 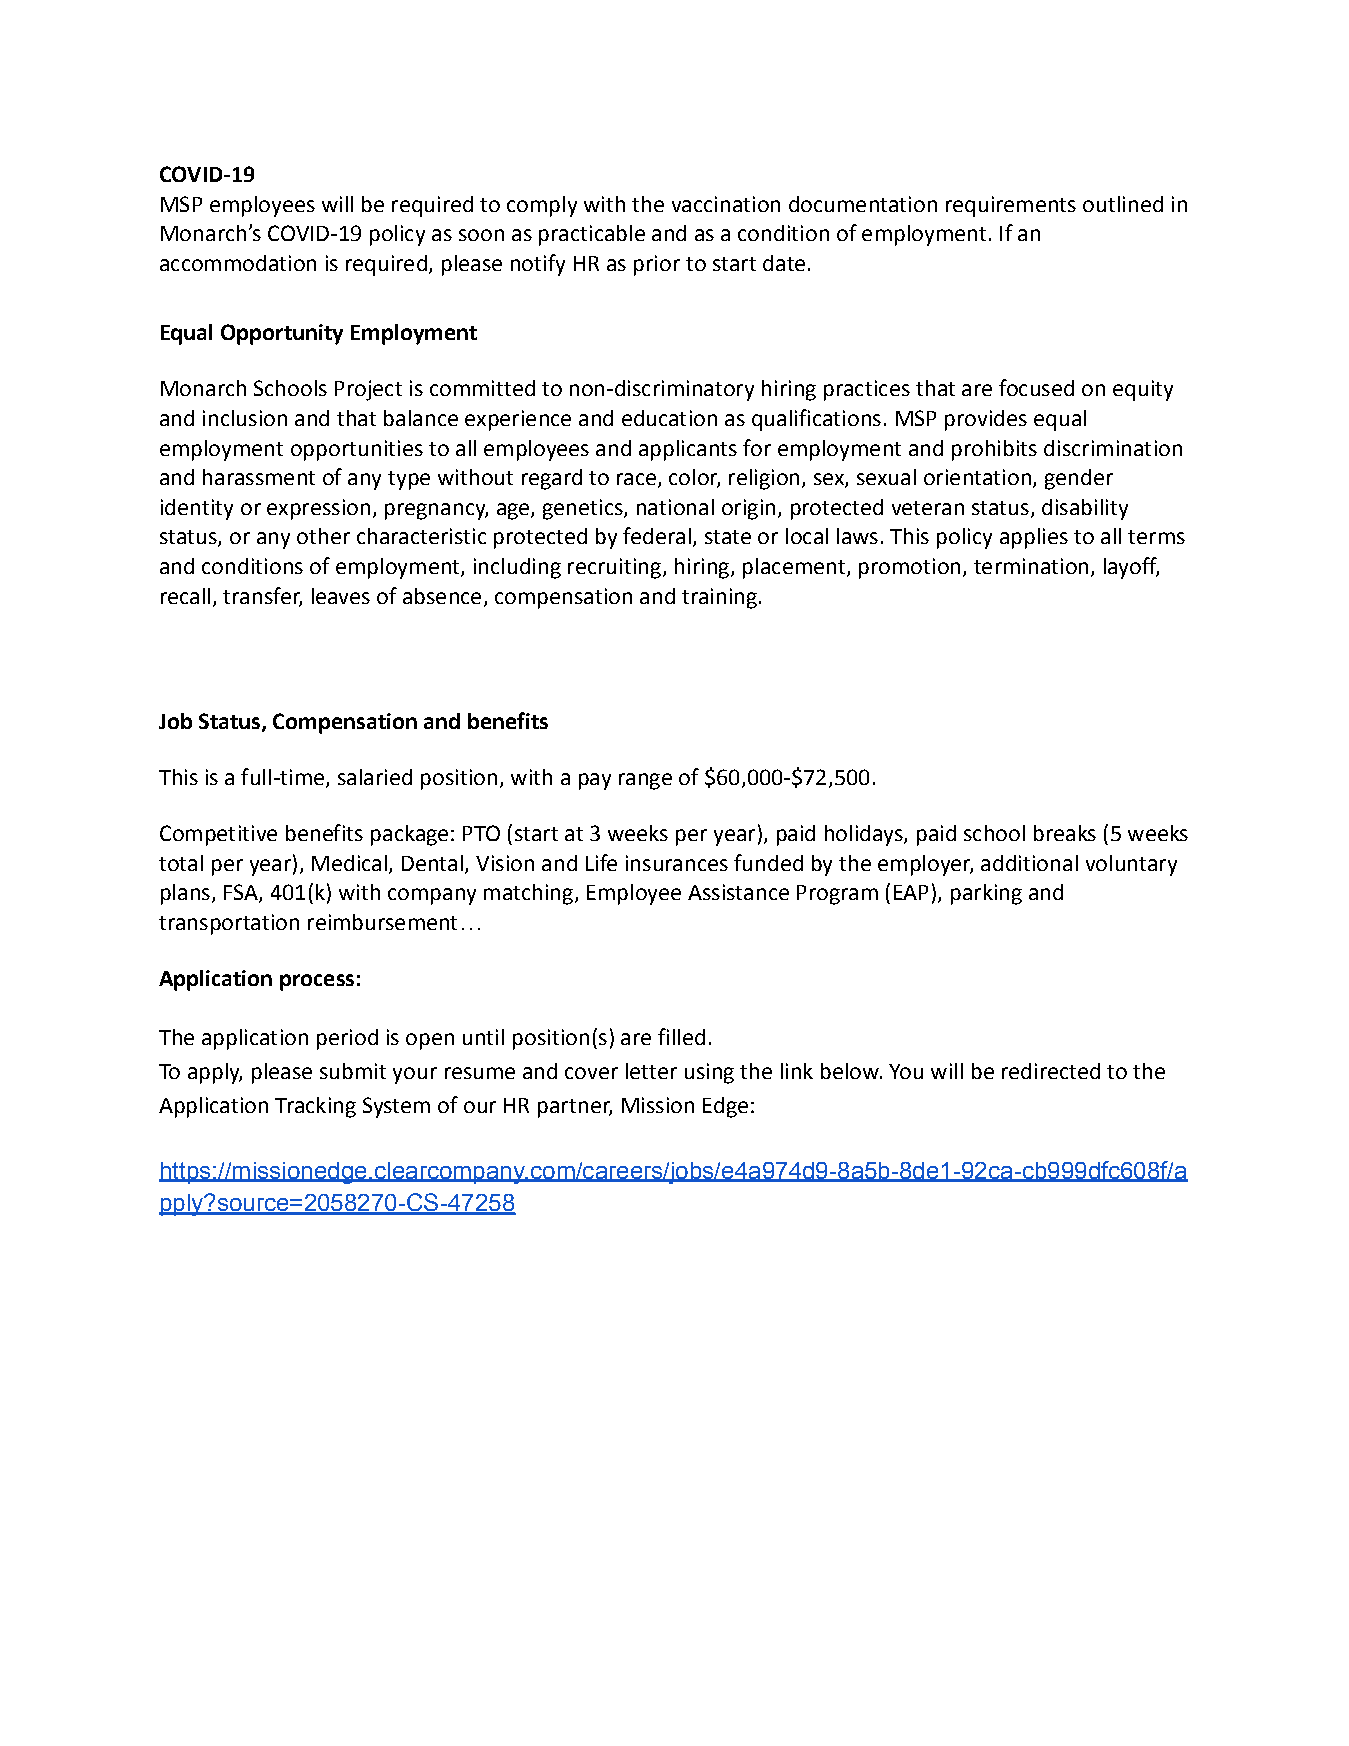 I want to click on opportunities, so click(x=357, y=450).
